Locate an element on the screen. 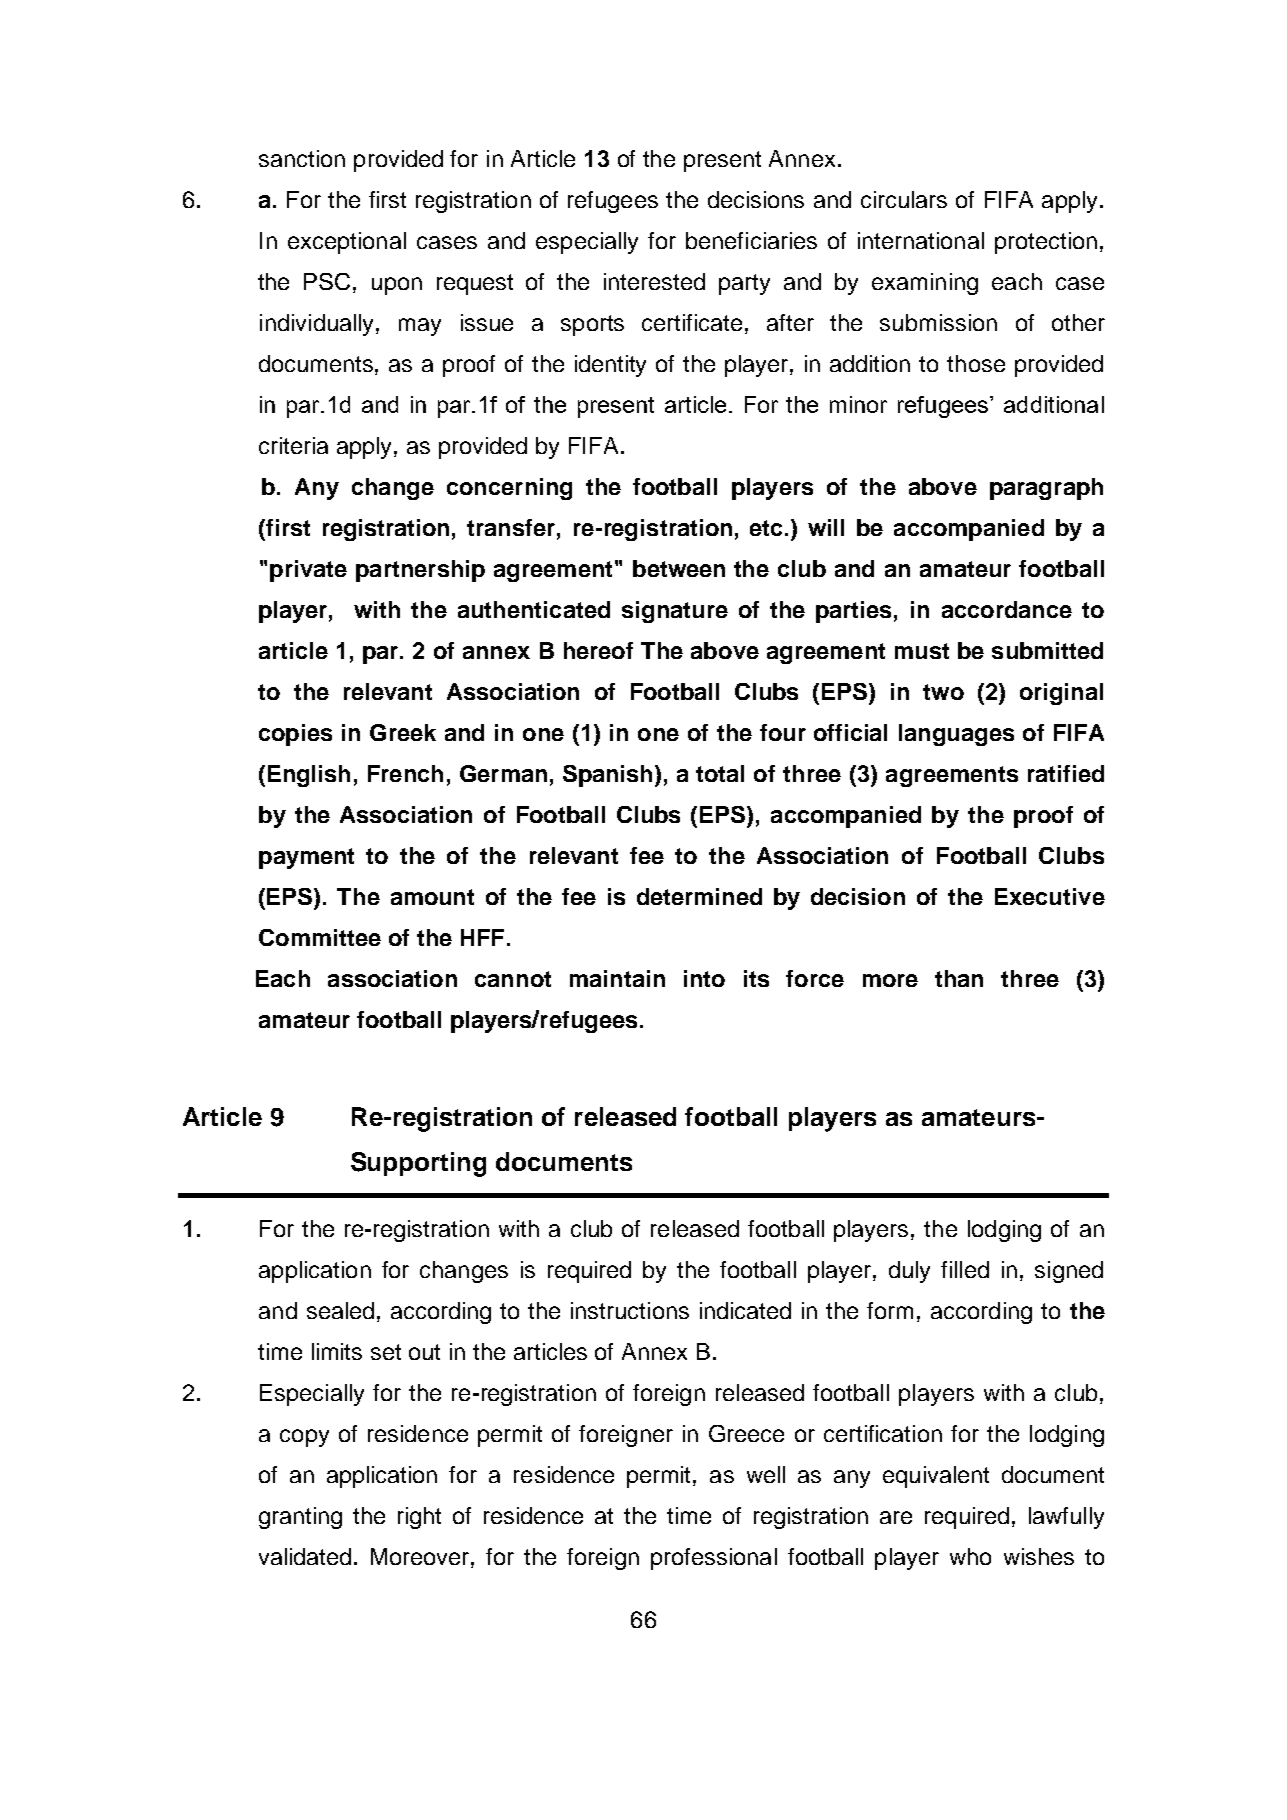  international is located at coordinates (921, 240).
